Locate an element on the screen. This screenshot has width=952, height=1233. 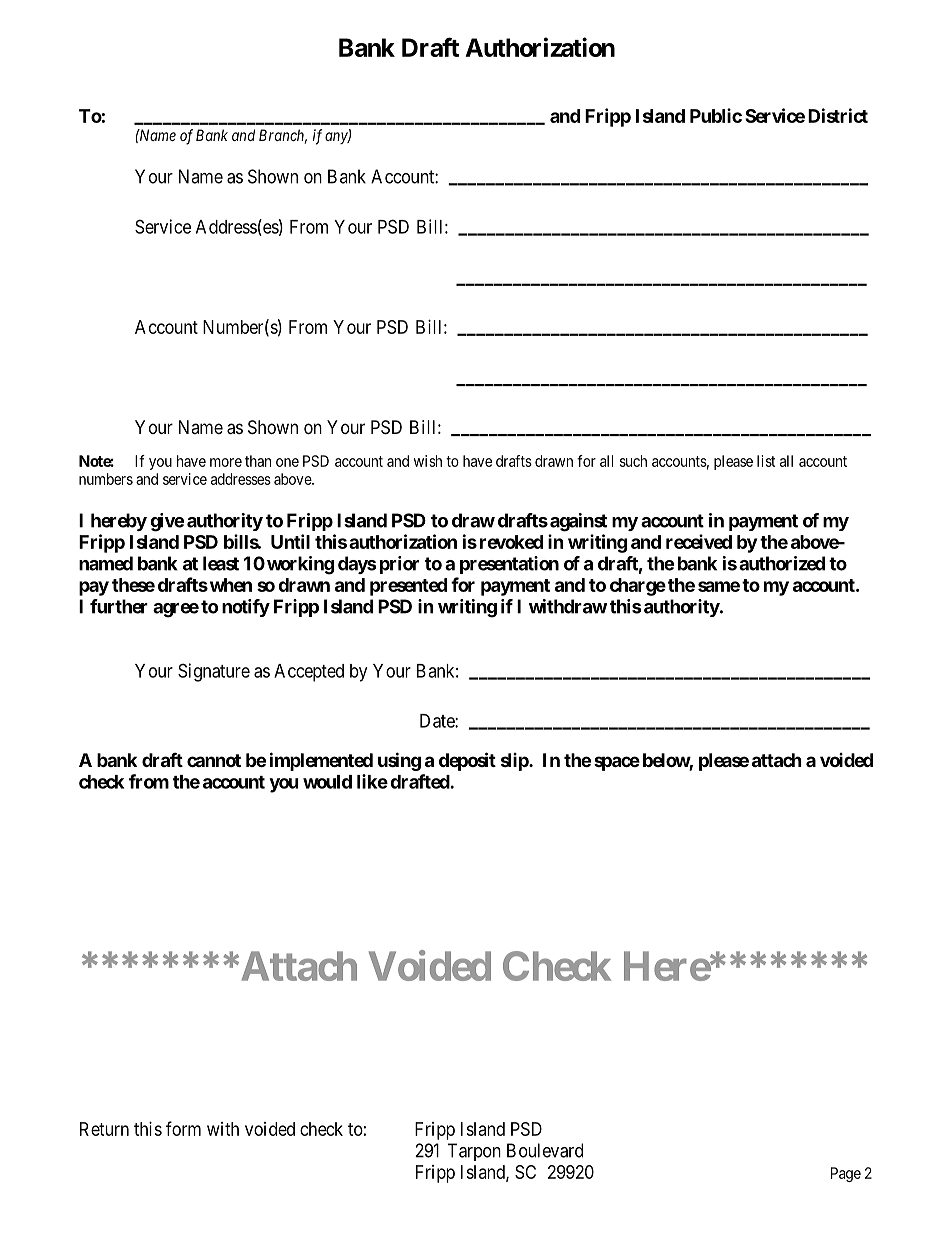
wish is located at coordinates (428, 461).
